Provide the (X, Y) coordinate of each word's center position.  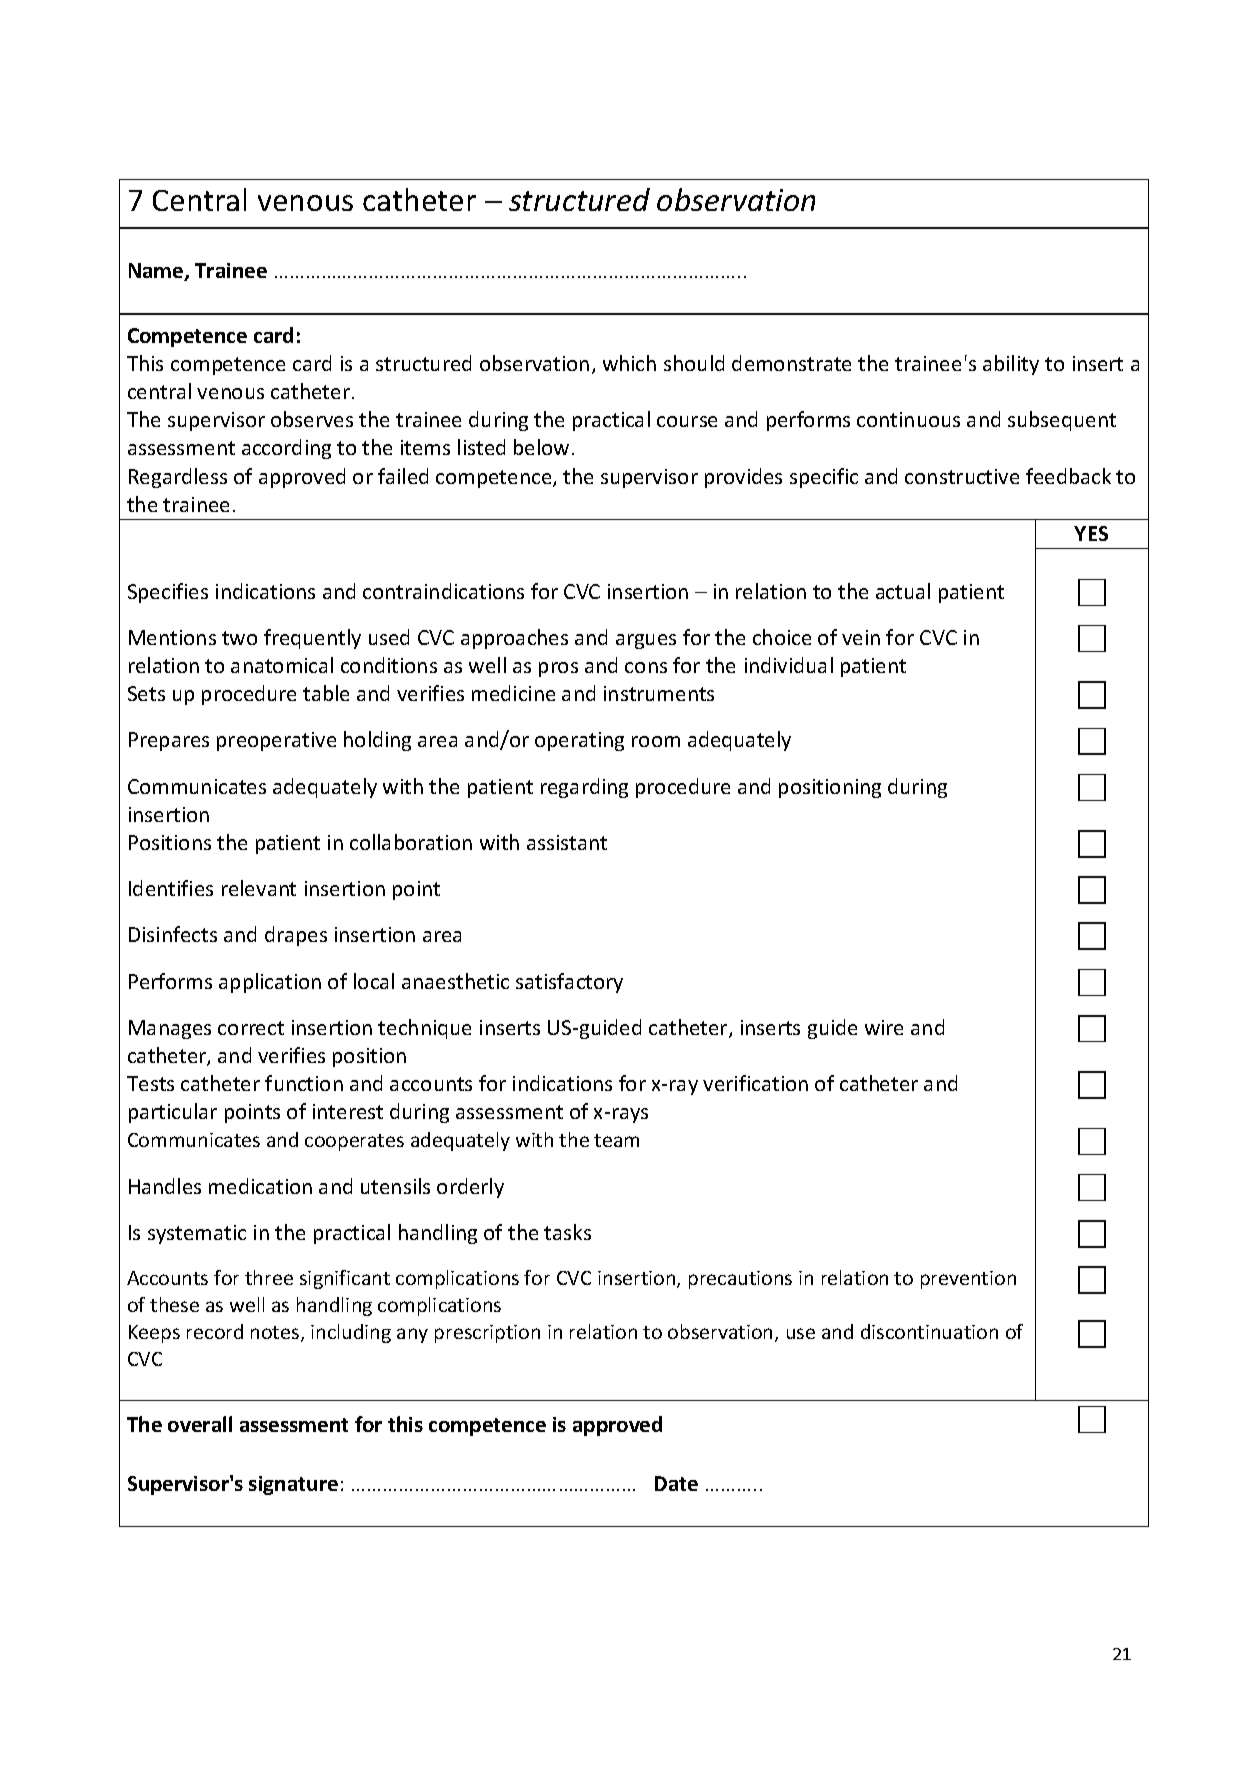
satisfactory (569, 983)
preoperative (276, 741)
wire (884, 1027)
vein (861, 637)
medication (260, 1186)
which (629, 363)
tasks (567, 1232)
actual (903, 591)
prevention (968, 1280)
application (270, 983)
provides (743, 478)
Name (157, 272)
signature (293, 1485)
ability (1011, 365)
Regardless (178, 478)
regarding (584, 788)
